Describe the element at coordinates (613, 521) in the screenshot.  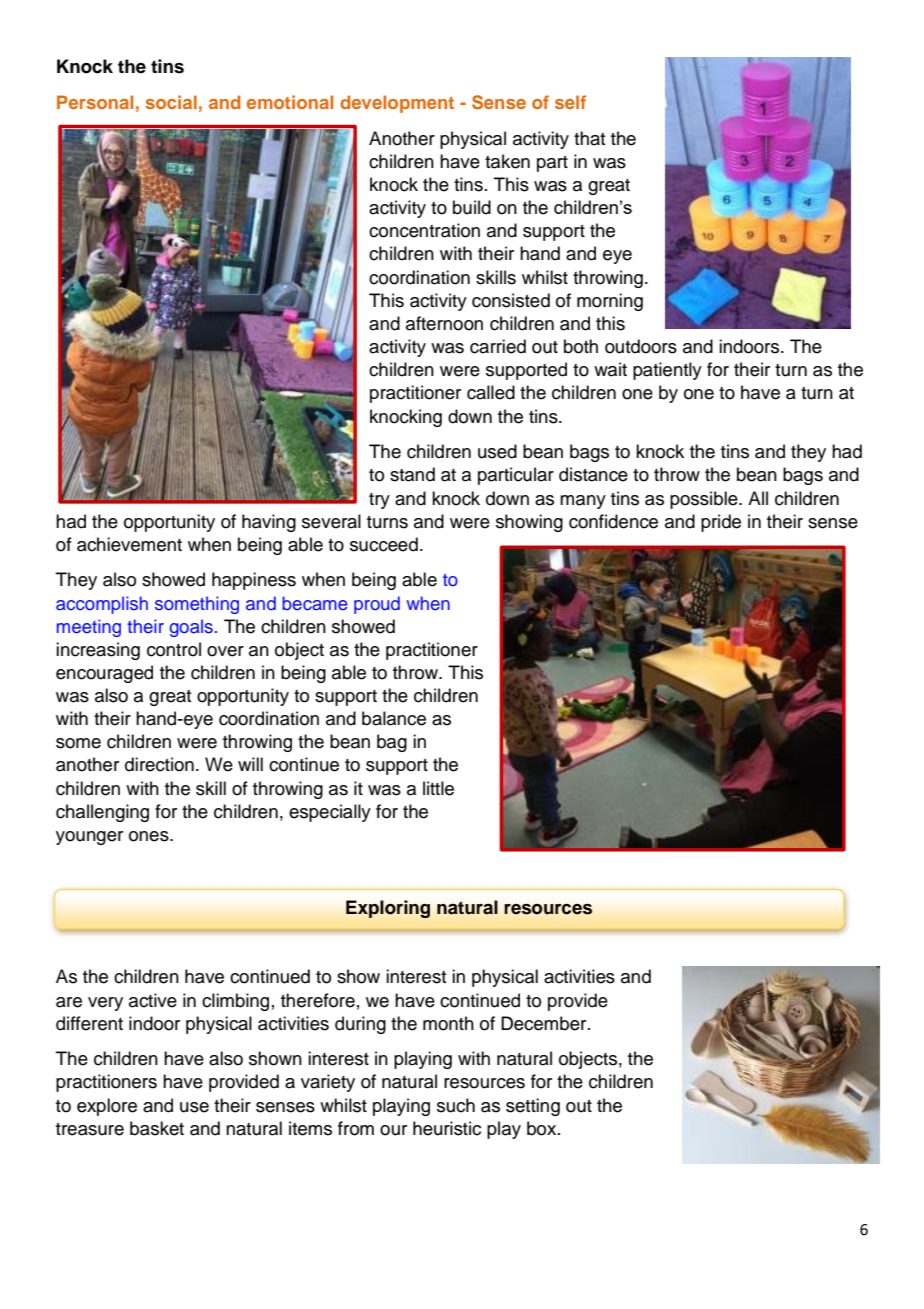
I see `confidence` at that location.
